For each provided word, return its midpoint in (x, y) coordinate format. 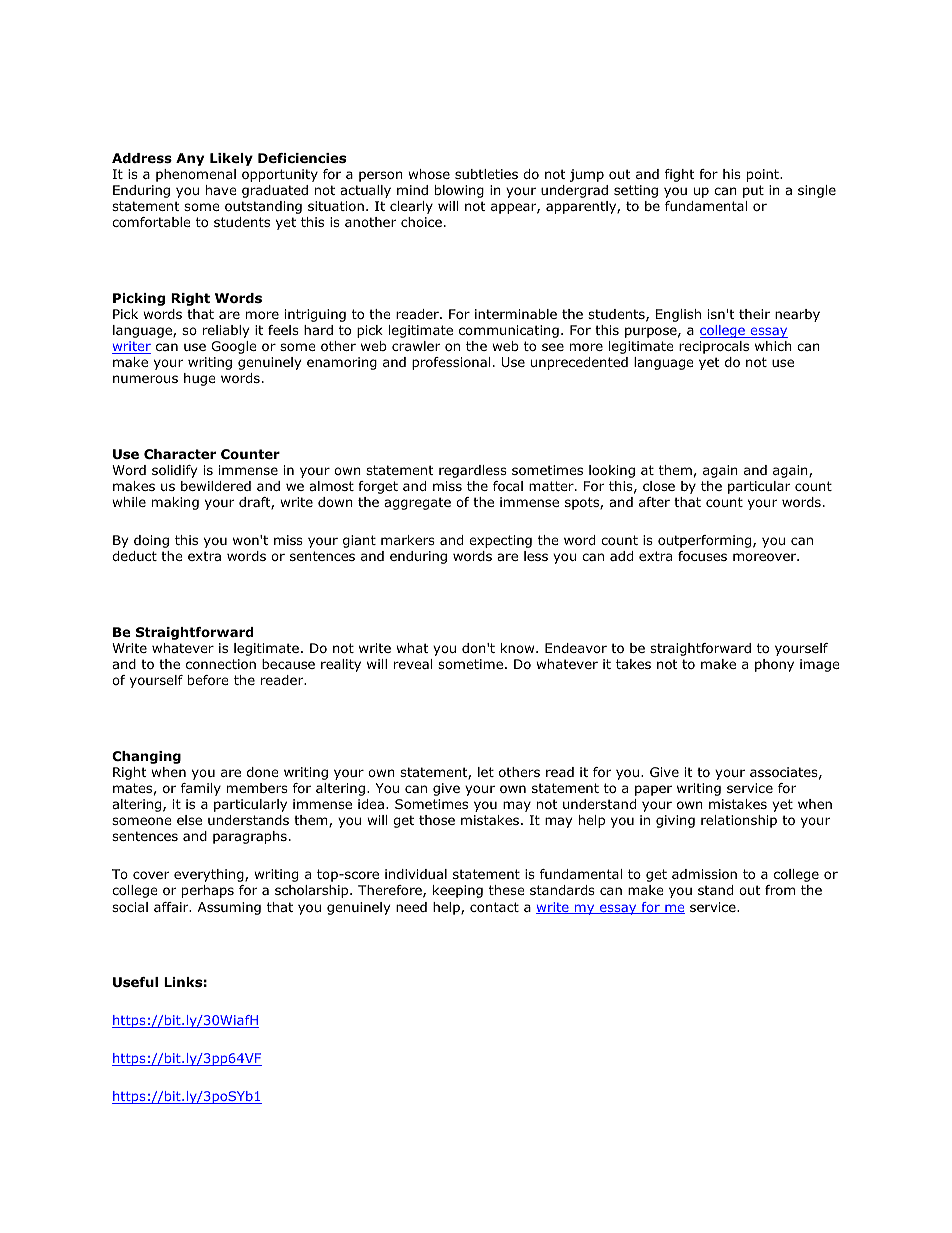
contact (494, 907)
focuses (702, 556)
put (753, 191)
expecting (500, 541)
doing (151, 541)
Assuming (229, 908)
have (221, 190)
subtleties (486, 174)
